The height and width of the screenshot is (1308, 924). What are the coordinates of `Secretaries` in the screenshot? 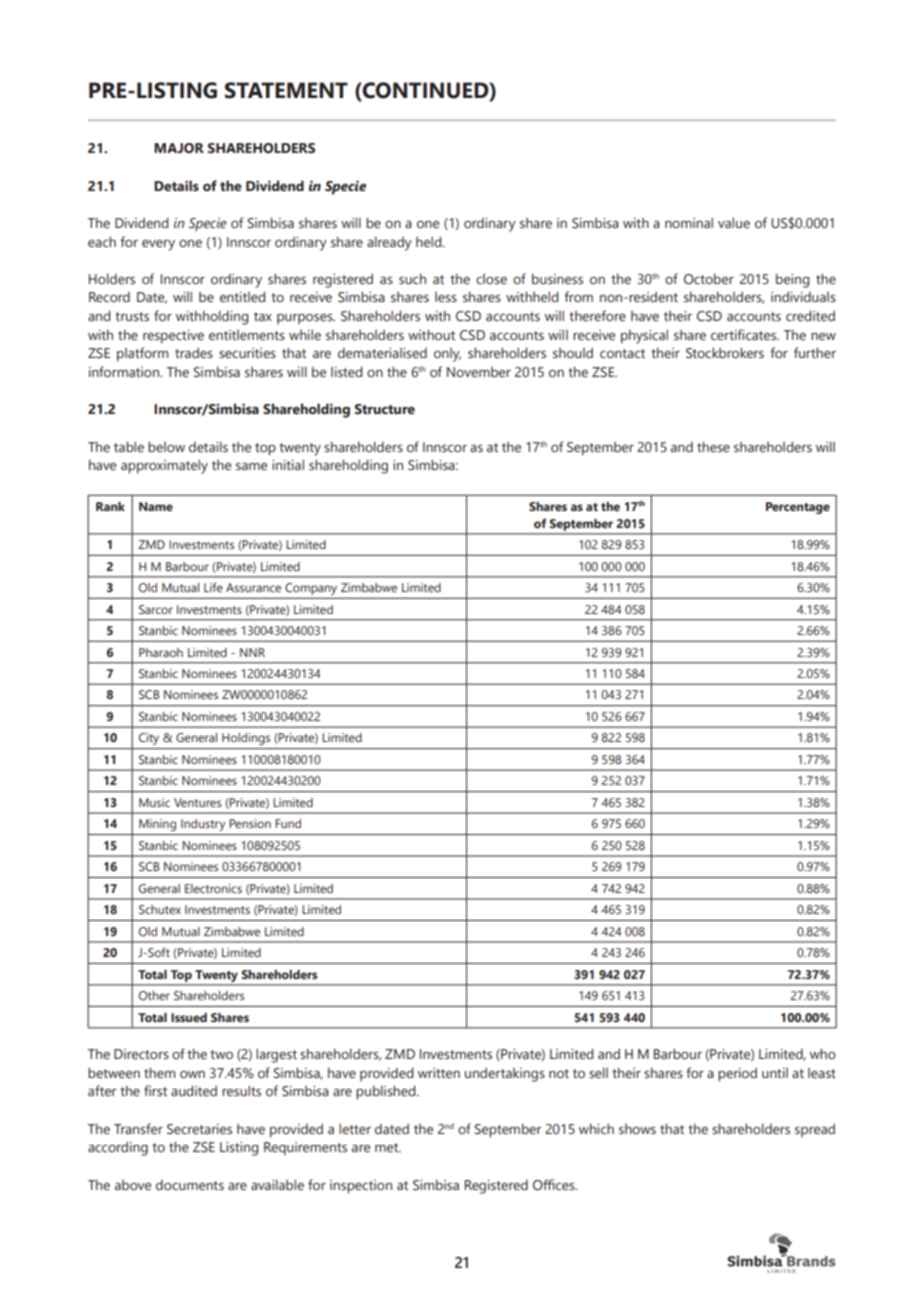 It's located at (199, 1129).
